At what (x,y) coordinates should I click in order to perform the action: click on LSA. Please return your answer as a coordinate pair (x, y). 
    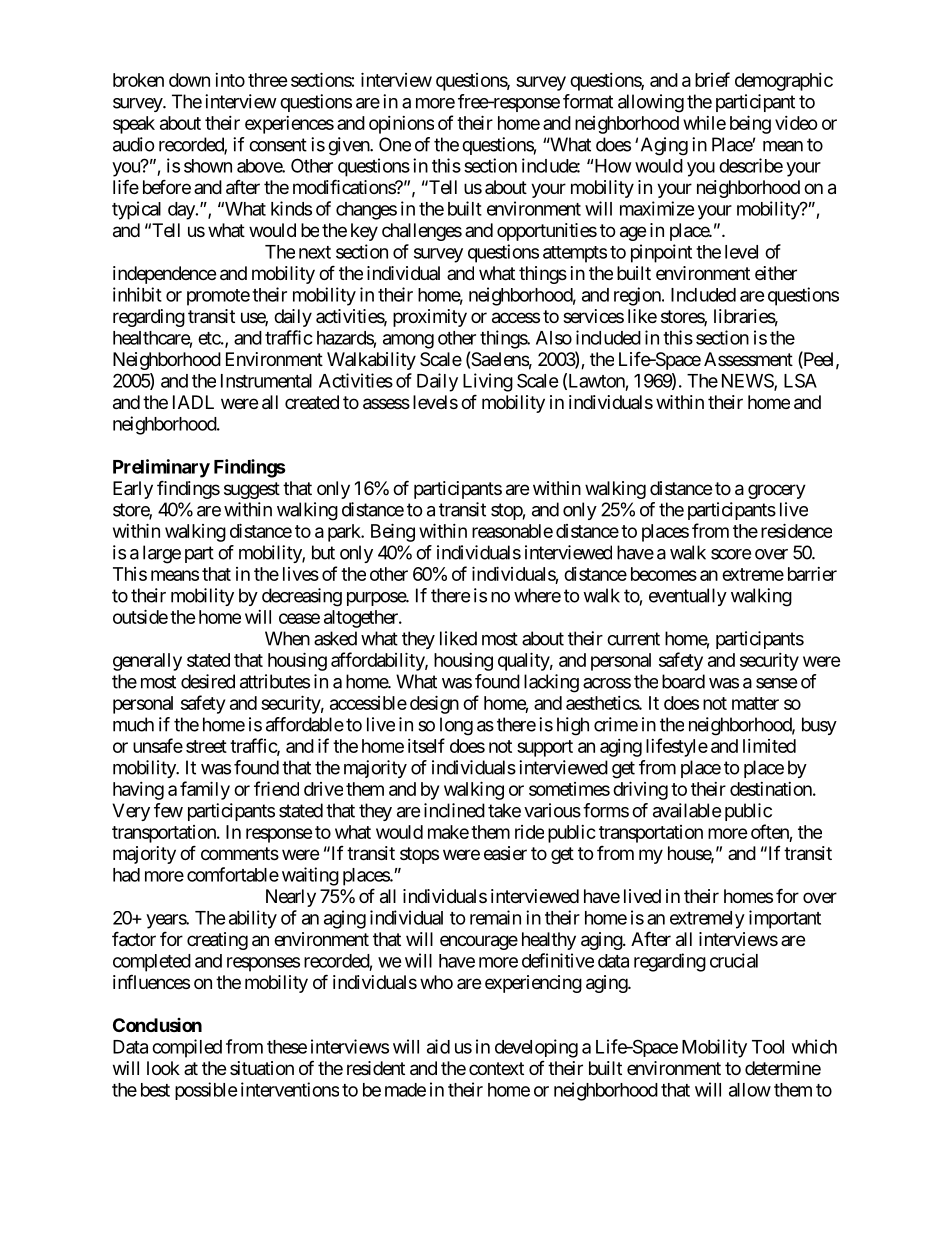
    Looking at the image, I should click on (800, 380).
